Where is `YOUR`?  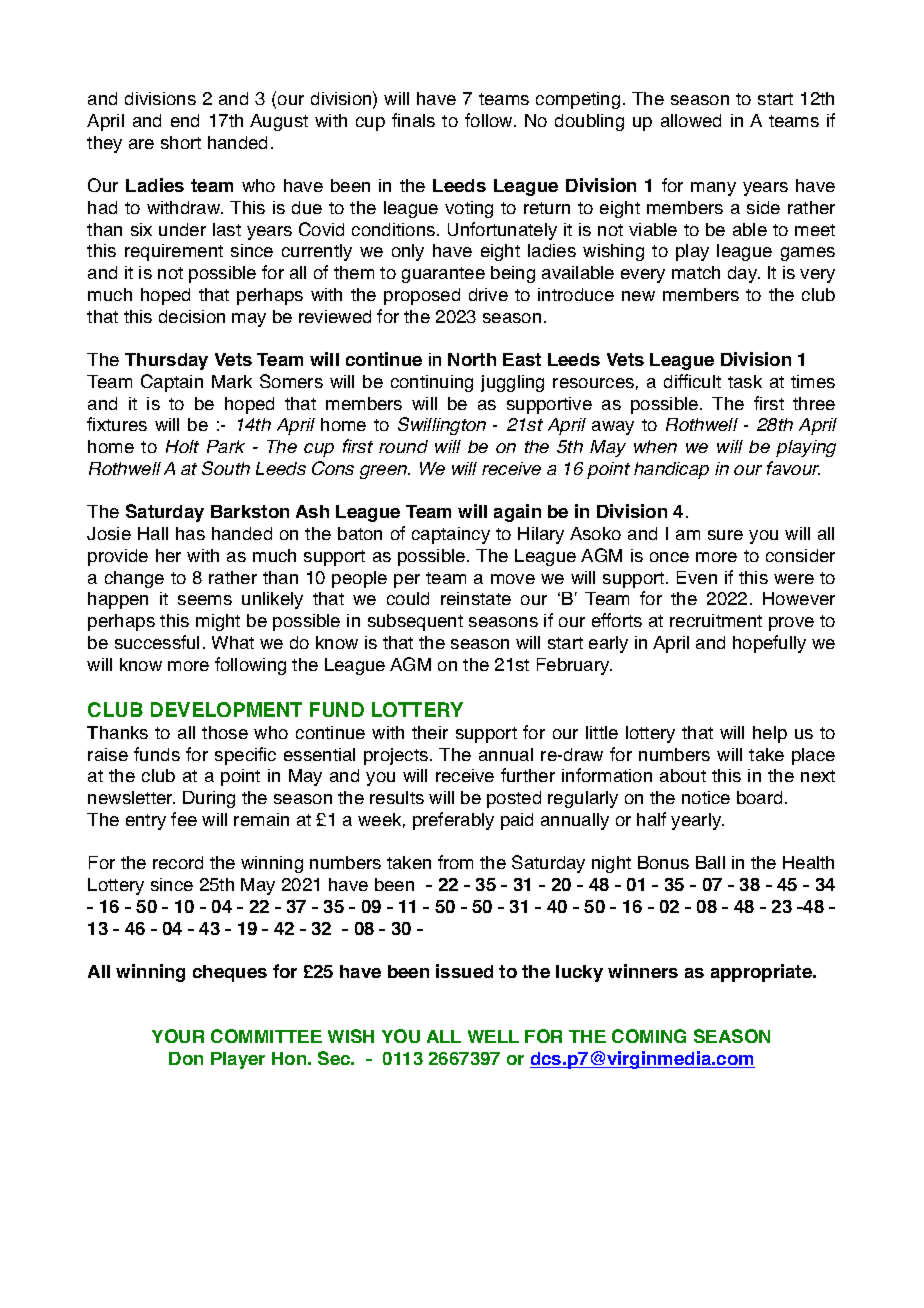 YOUR is located at coordinates (178, 1036).
